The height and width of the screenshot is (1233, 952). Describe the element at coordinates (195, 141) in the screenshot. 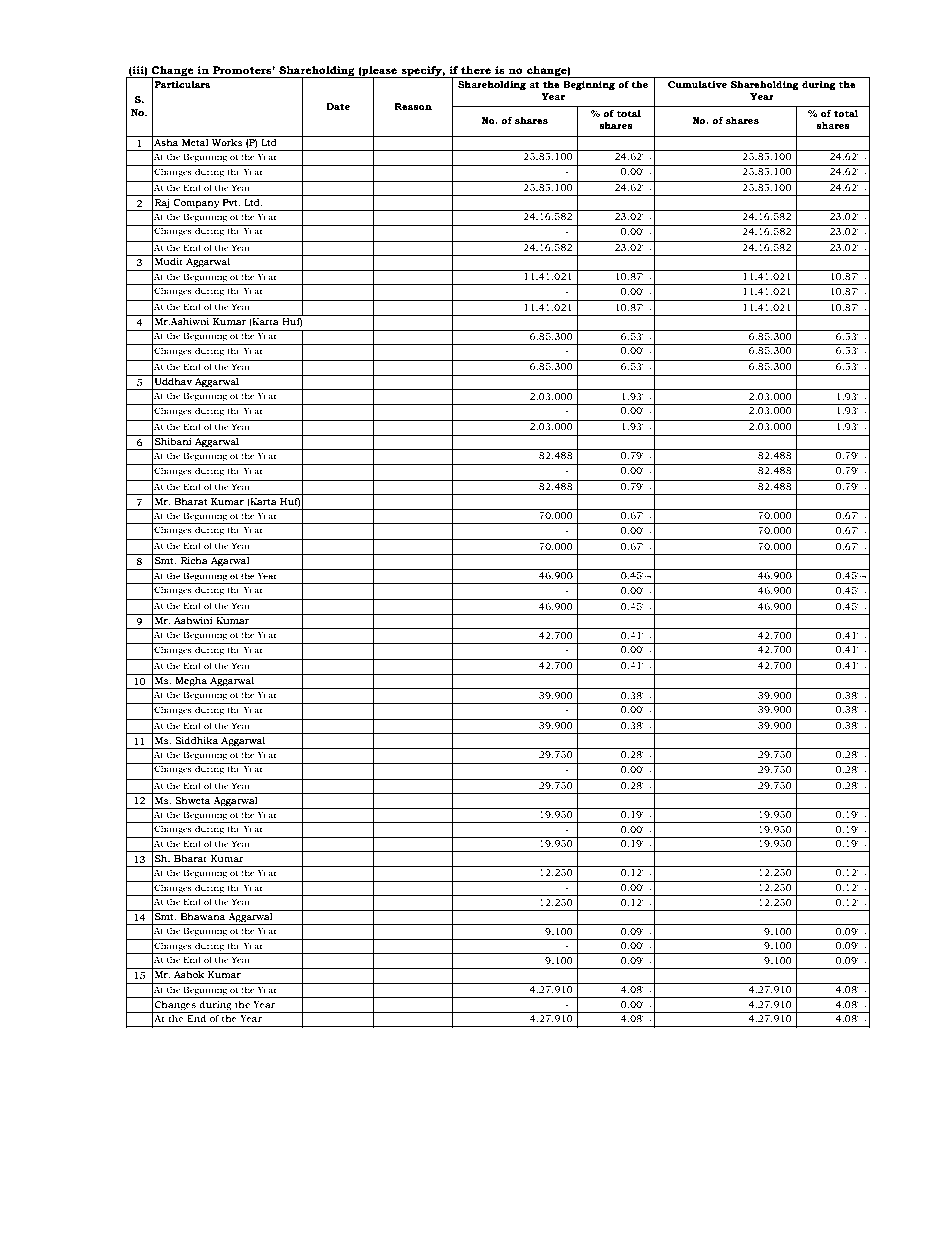

I see `Metal` at that location.
